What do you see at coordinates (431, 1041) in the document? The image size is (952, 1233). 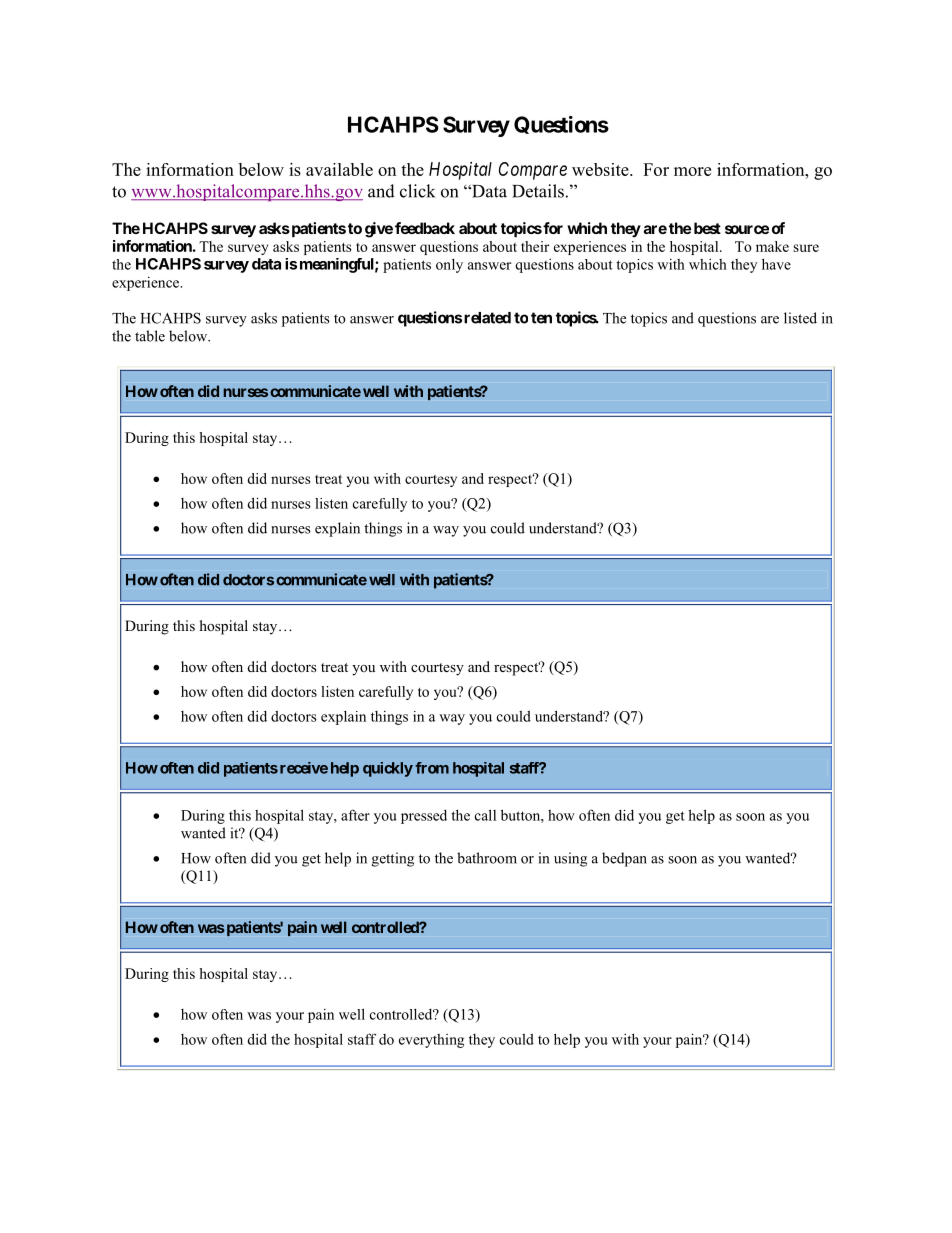 I see `everything` at bounding box center [431, 1041].
